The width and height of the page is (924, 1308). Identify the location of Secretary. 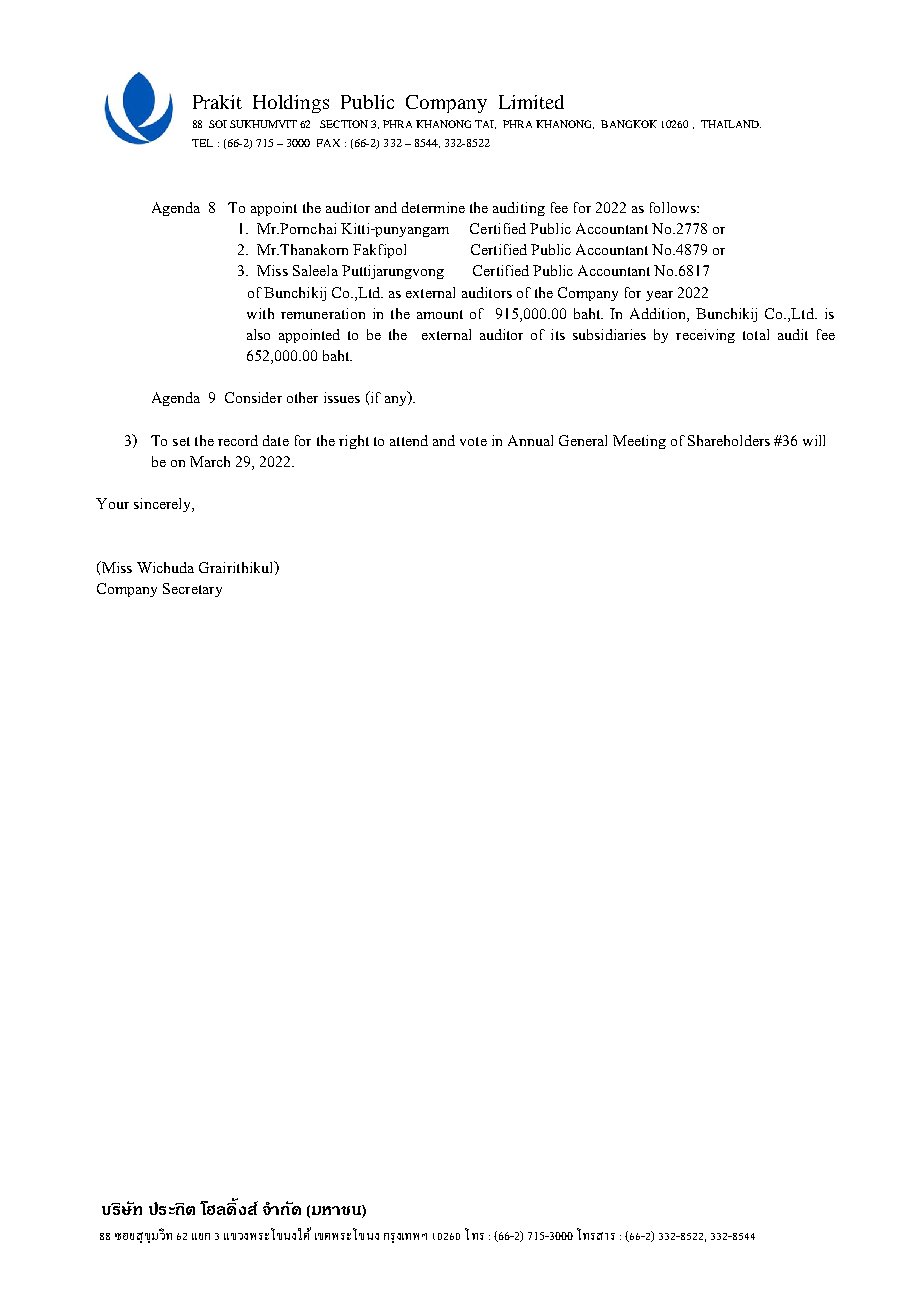
(192, 590).
